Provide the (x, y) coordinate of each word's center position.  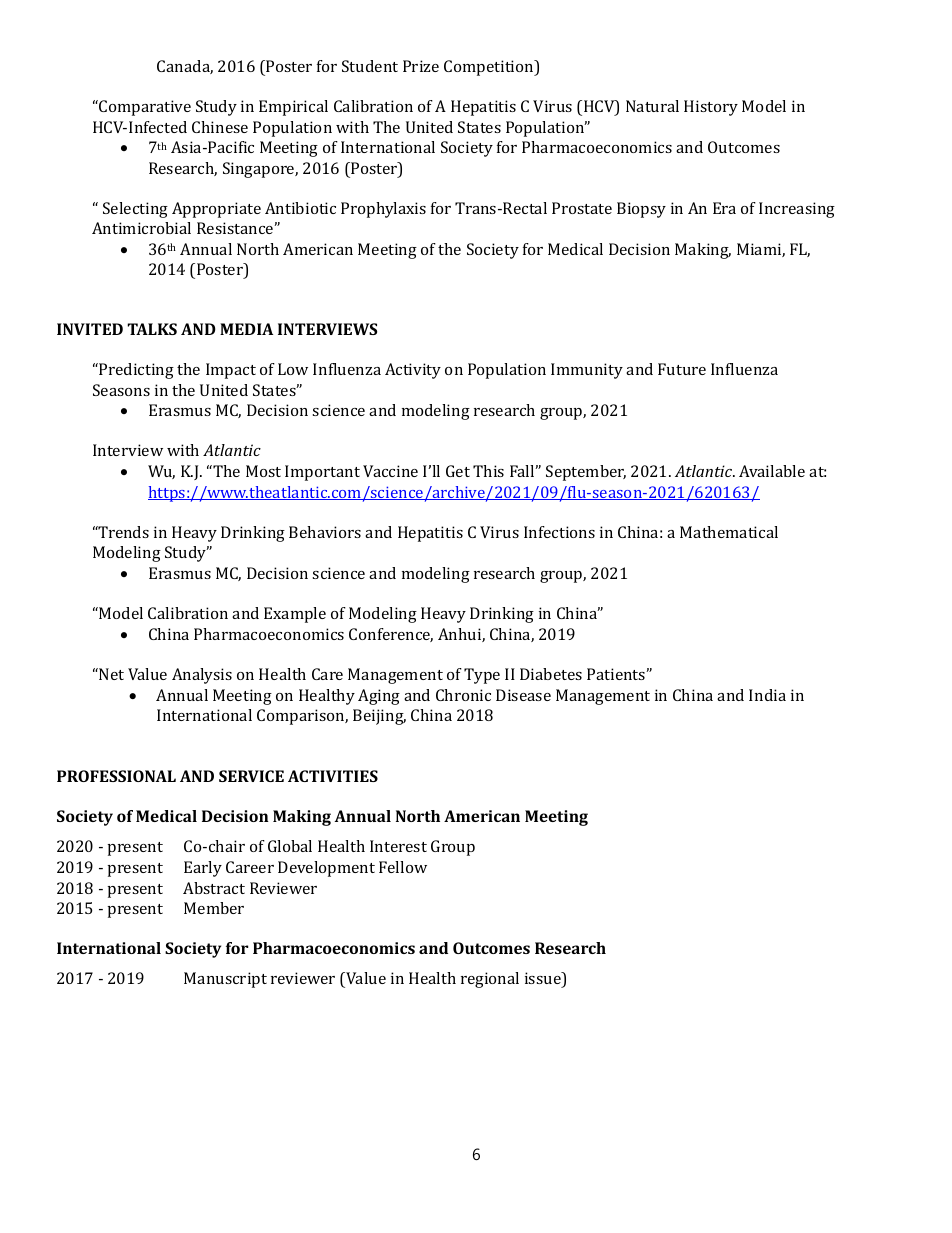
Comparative (144, 108)
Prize (421, 66)
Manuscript (225, 980)
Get (458, 471)
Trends (123, 532)
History (711, 108)
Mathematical (729, 532)
